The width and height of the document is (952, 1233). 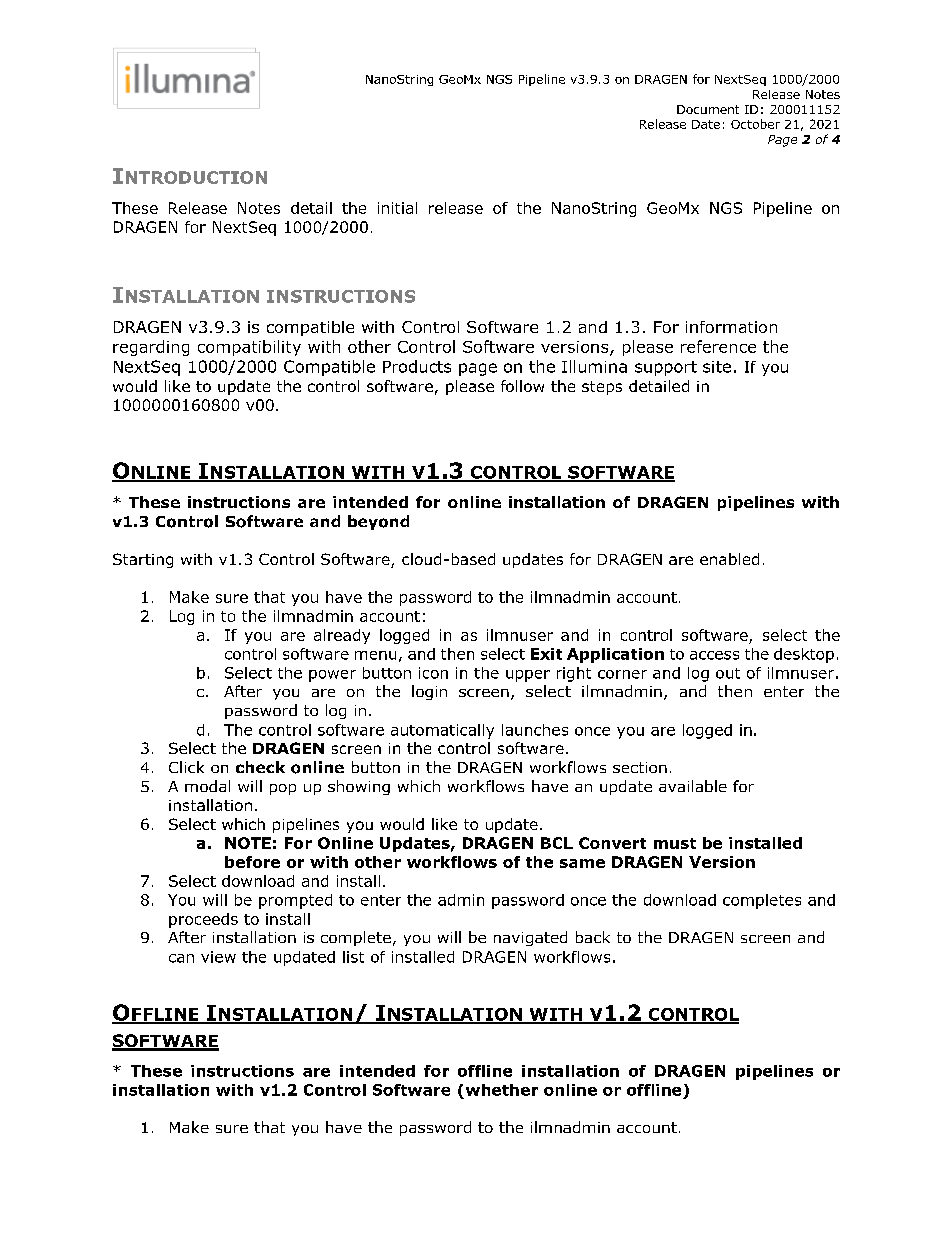 I want to click on Document, so click(x=708, y=109).
